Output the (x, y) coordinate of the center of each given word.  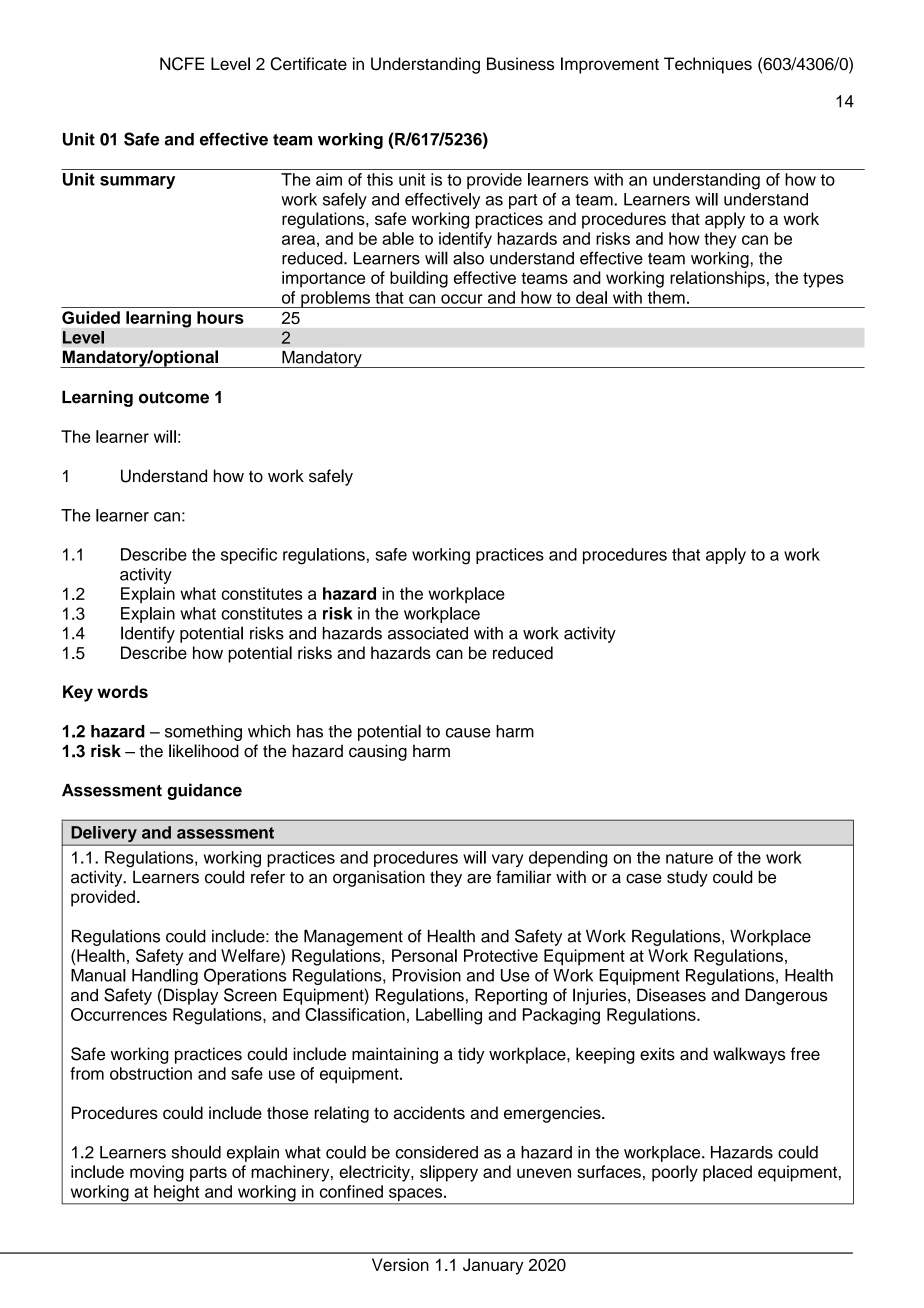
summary (137, 182)
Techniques (708, 65)
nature (689, 858)
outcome (174, 397)
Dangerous (786, 996)
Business (520, 63)
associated (428, 633)
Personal (424, 955)
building (419, 279)
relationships (717, 279)
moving (157, 1173)
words (122, 691)
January (493, 1266)
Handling (165, 977)
